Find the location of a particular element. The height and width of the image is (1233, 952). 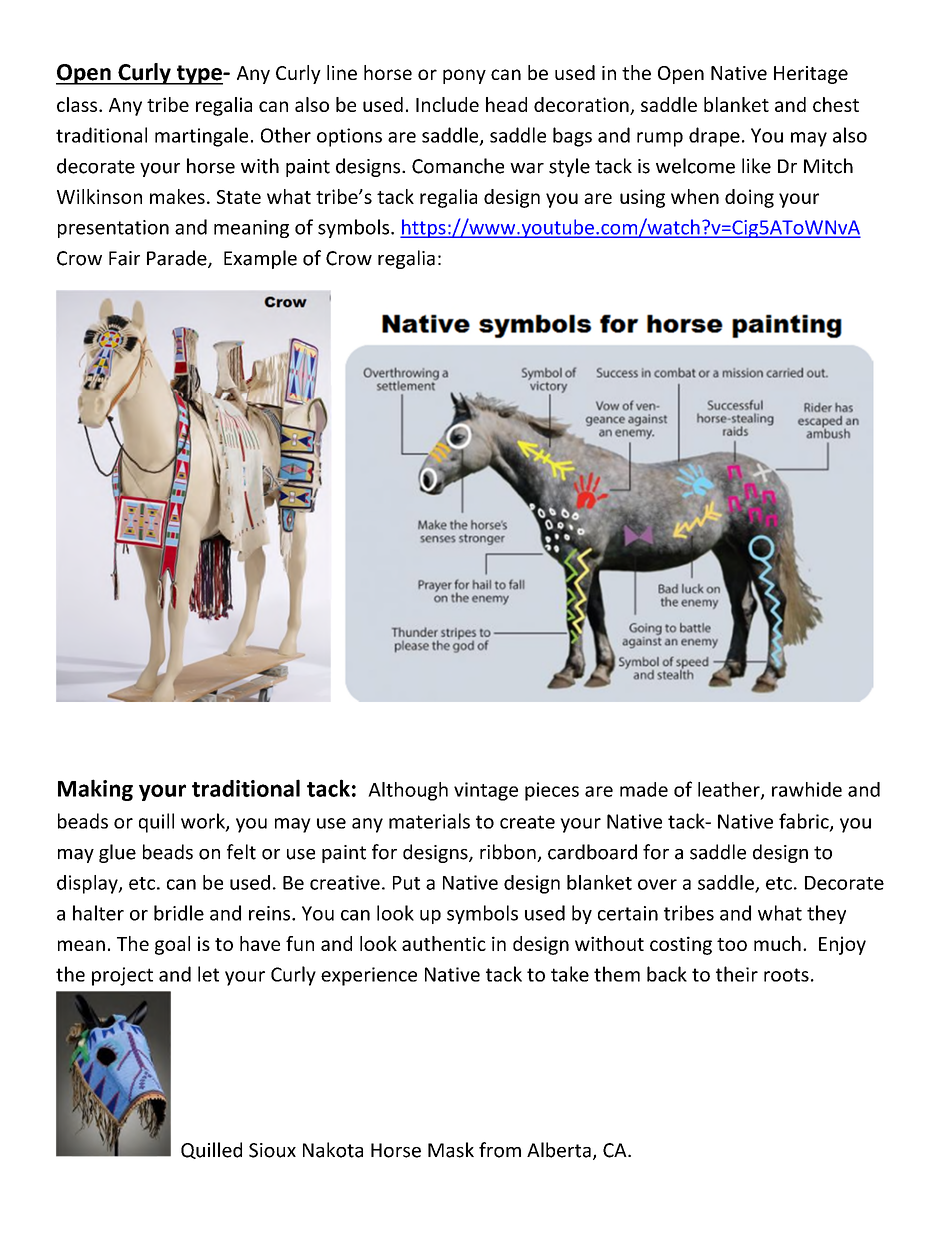

Parade is located at coordinates (178, 259).
